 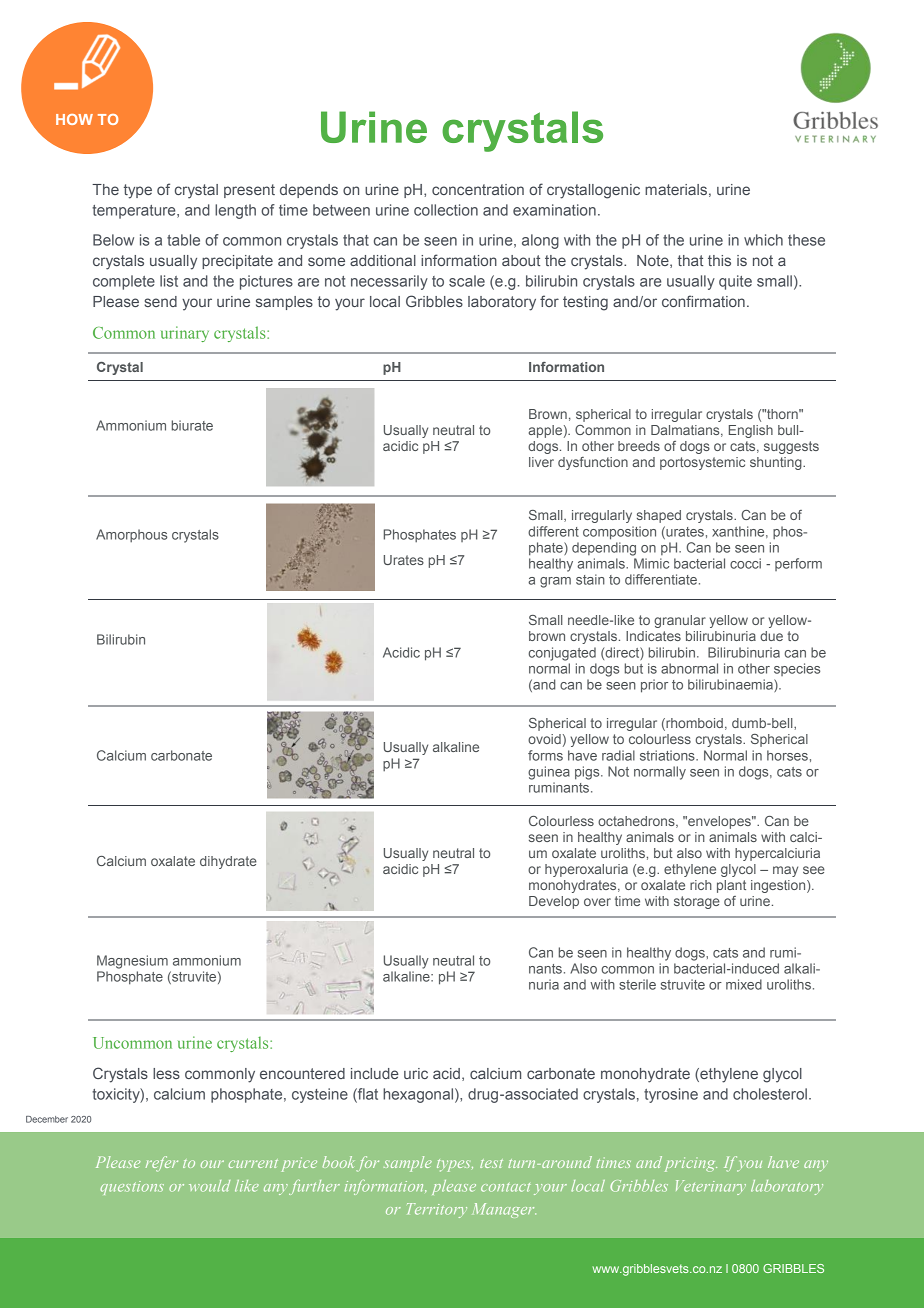 What do you see at coordinates (541, 462) in the document?
I see `liver` at bounding box center [541, 462].
